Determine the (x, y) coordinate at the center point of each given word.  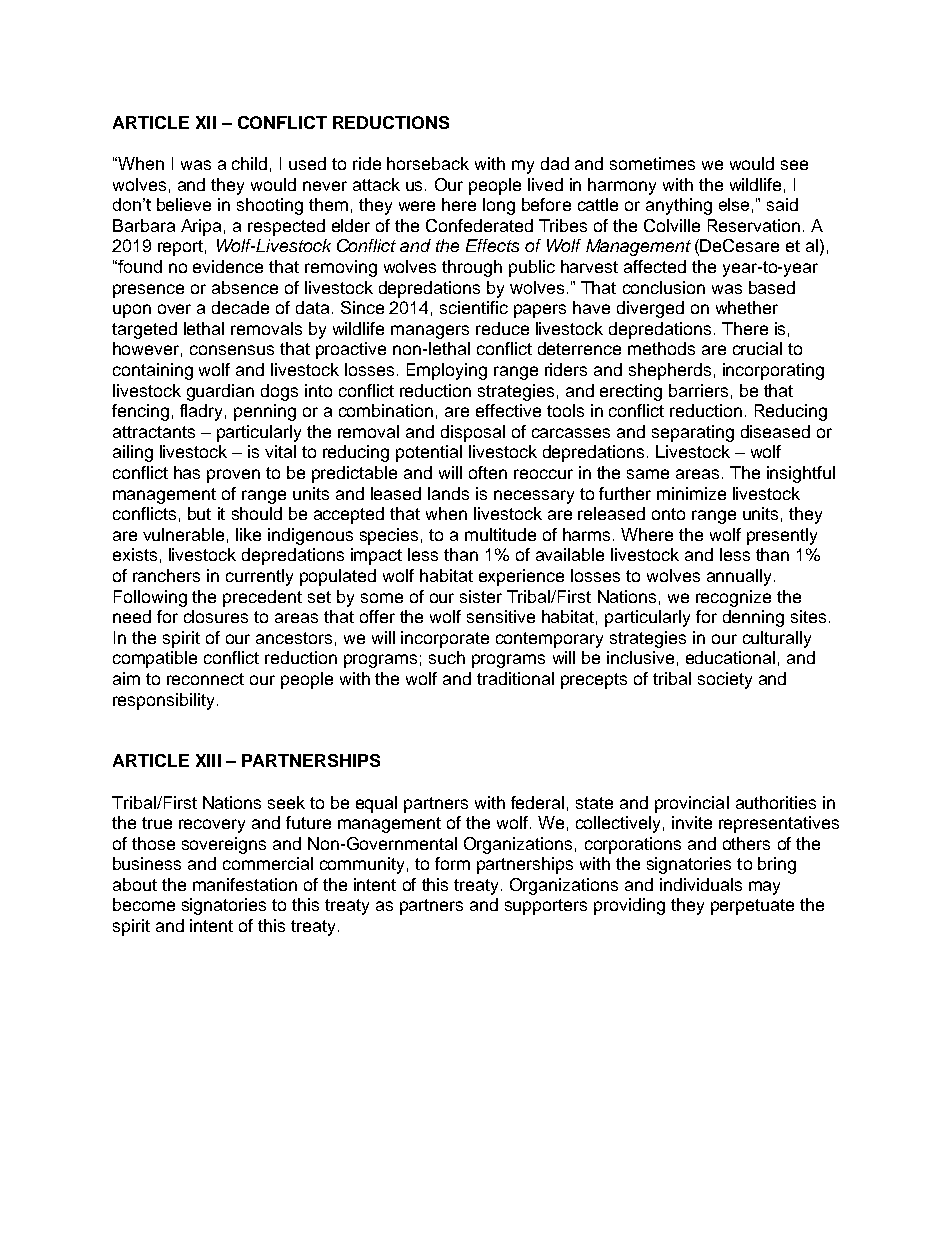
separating (693, 433)
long (499, 206)
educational (730, 657)
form (452, 863)
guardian (220, 392)
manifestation (245, 884)
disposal (473, 433)
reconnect (205, 679)
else (734, 204)
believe (184, 204)
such (447, 657)
